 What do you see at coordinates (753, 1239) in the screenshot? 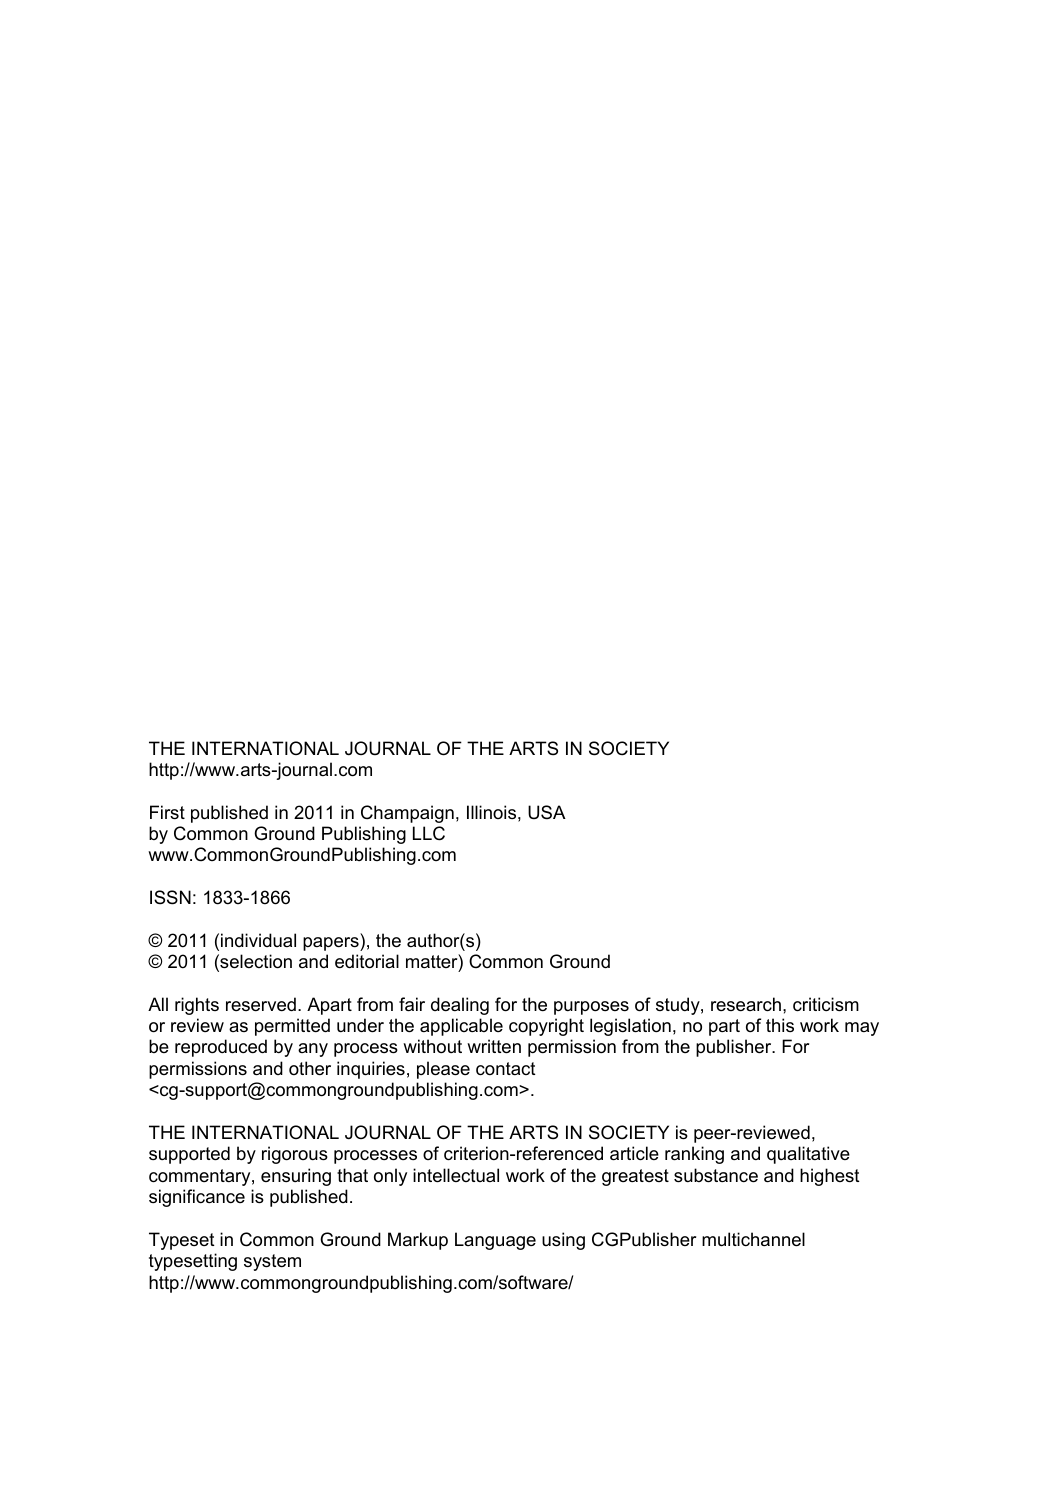
I see `multichannel` at bounding box center [753, 1239].
